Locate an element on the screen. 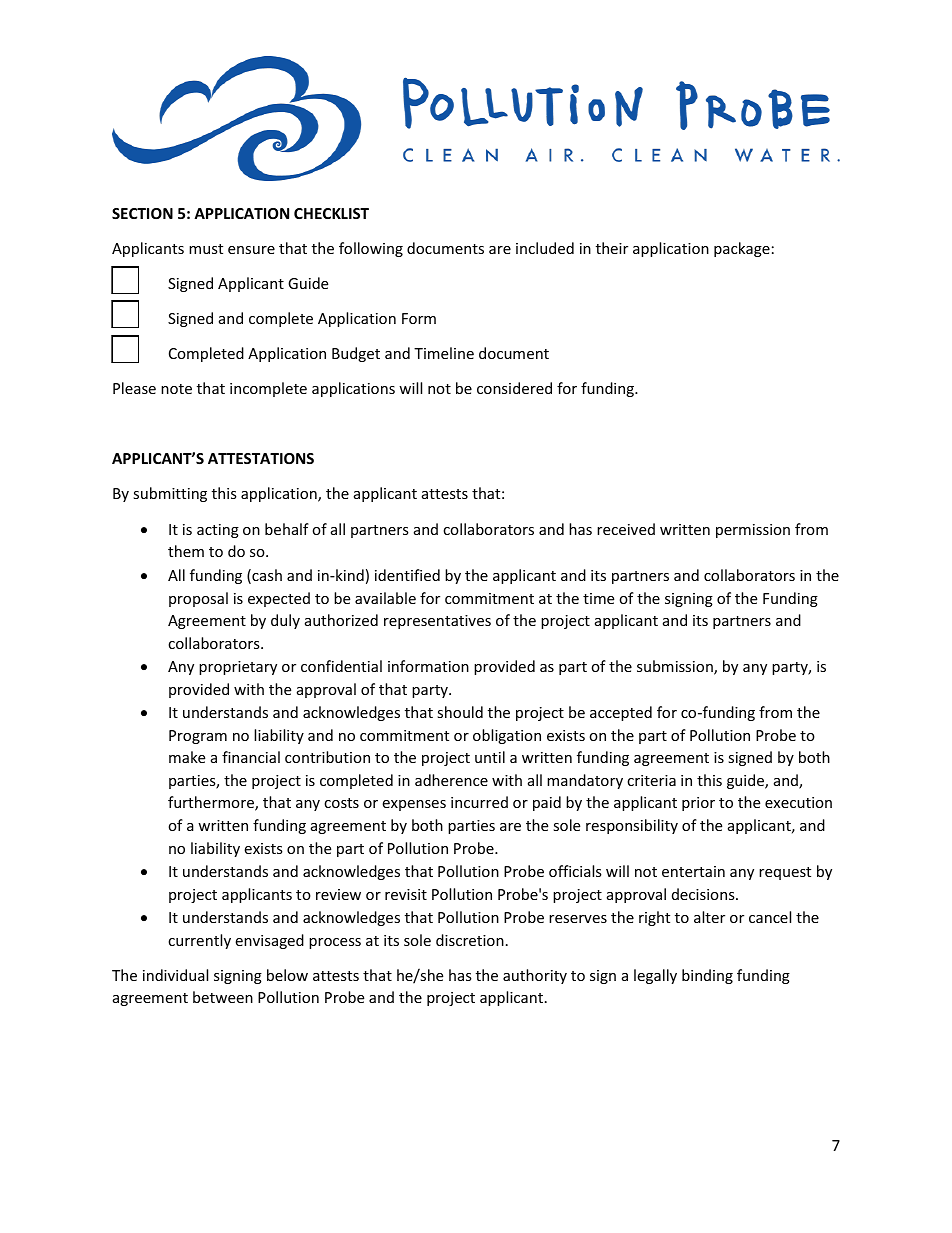 The width and height of the screenshot is (952, 1233). submitting is located at coordinates (170, 494).
